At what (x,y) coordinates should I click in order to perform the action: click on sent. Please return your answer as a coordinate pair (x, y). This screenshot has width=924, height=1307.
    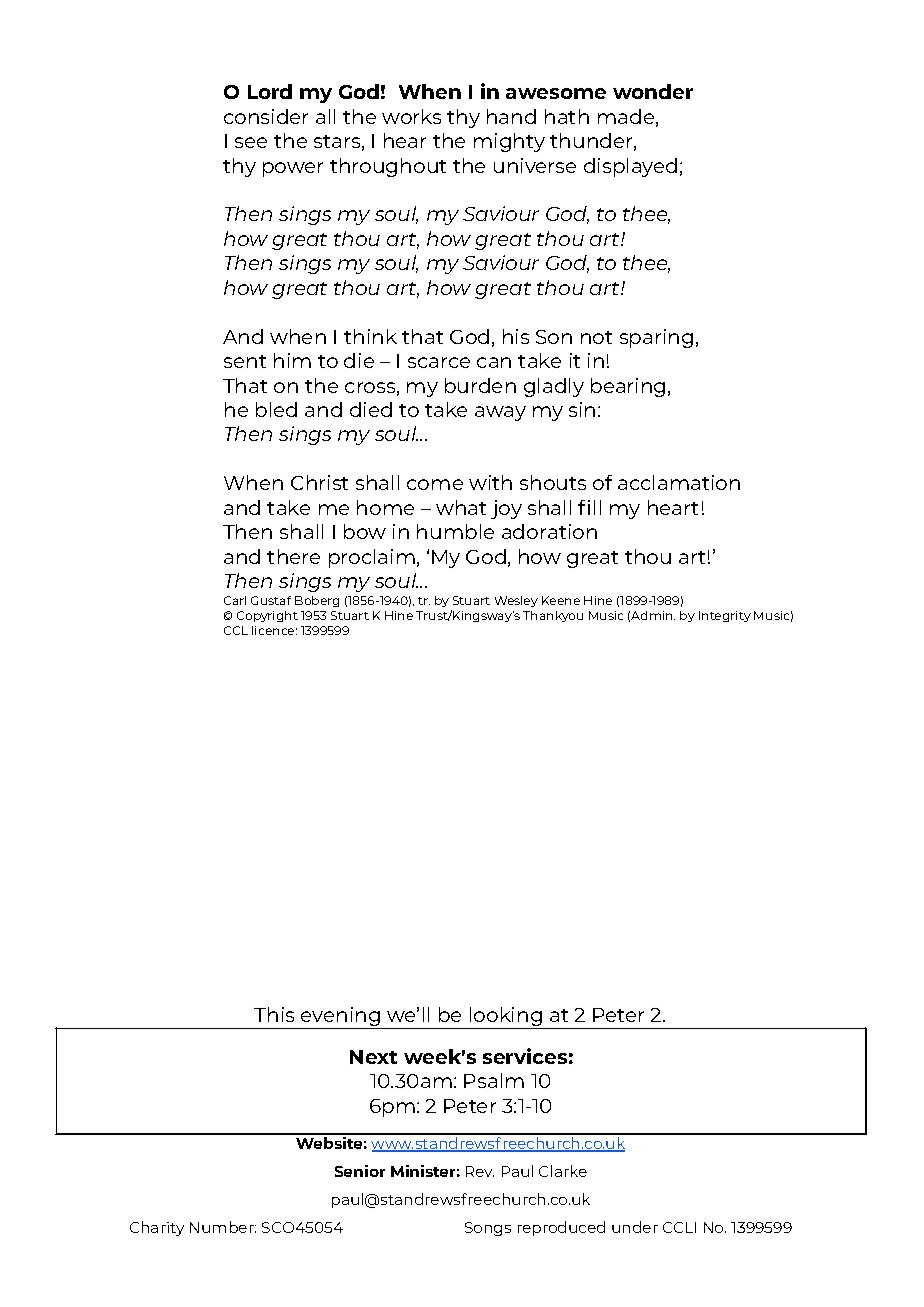
    Looking at the image, I should click on (245, 361).
